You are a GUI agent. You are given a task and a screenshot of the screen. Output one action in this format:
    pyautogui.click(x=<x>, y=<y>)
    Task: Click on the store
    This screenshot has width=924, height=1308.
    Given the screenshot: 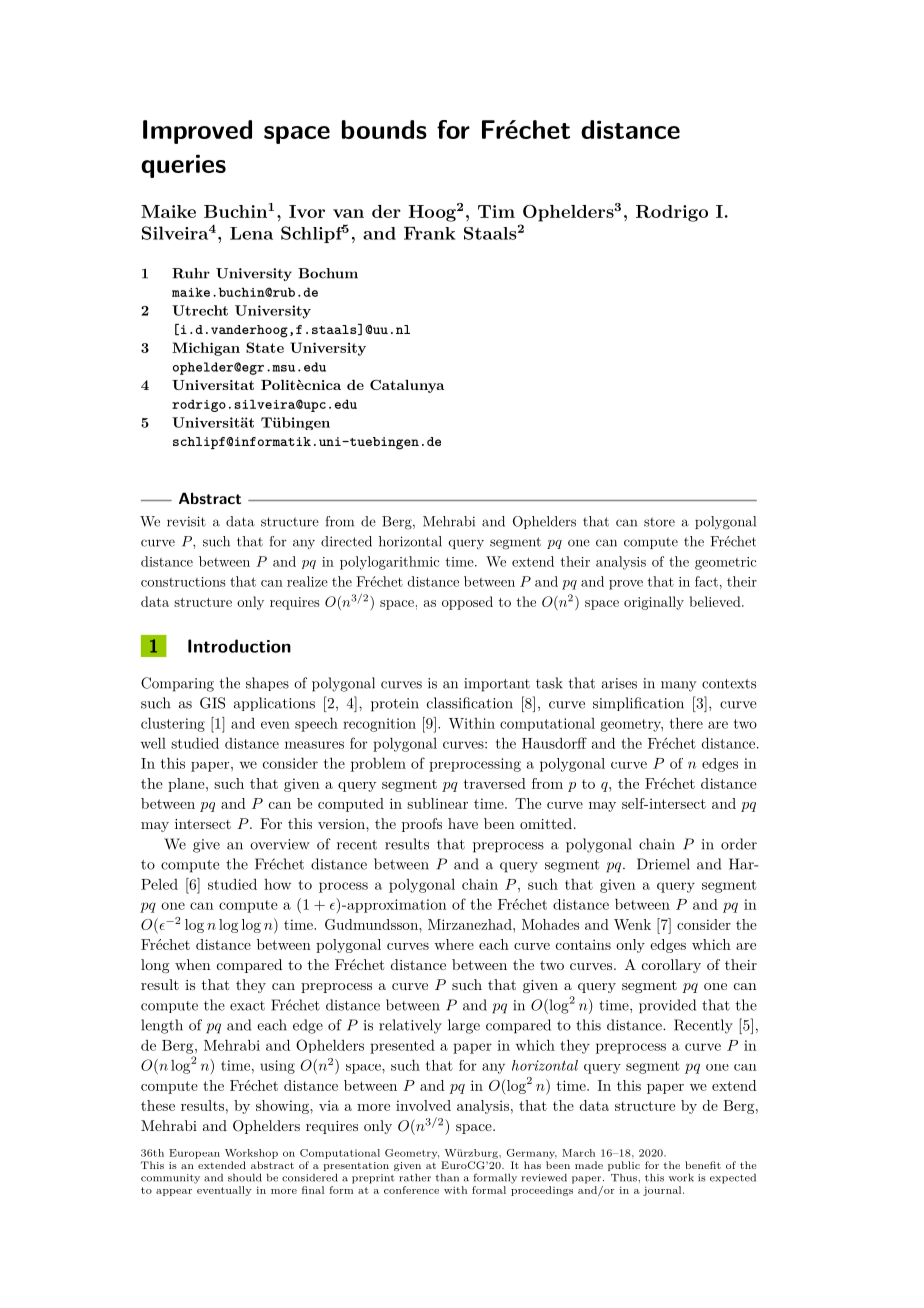 What is the action you would take?
    pyautogui.click(x=659, y=522)
